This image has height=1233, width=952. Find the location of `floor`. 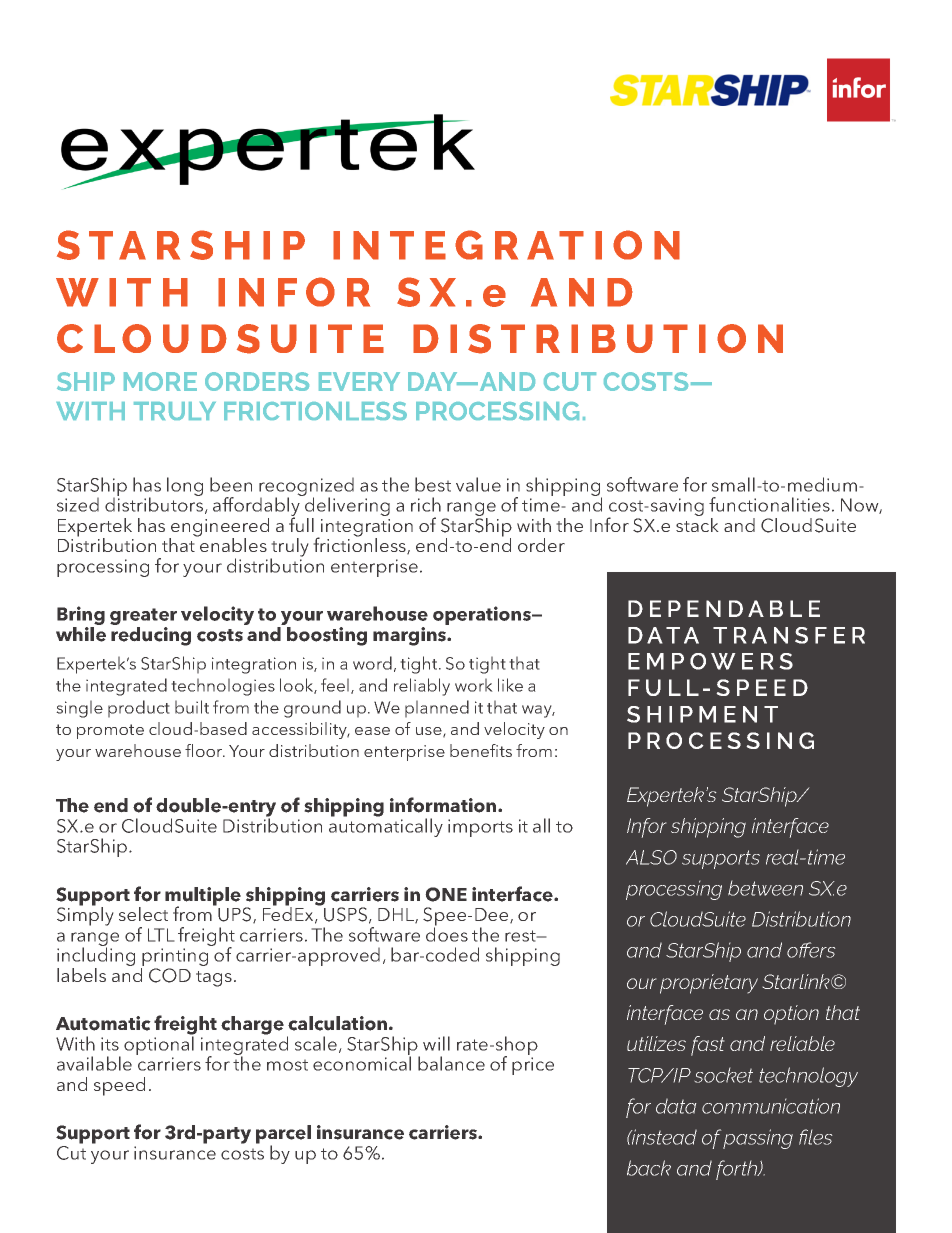

floor is located at coordinates (205, 750).
